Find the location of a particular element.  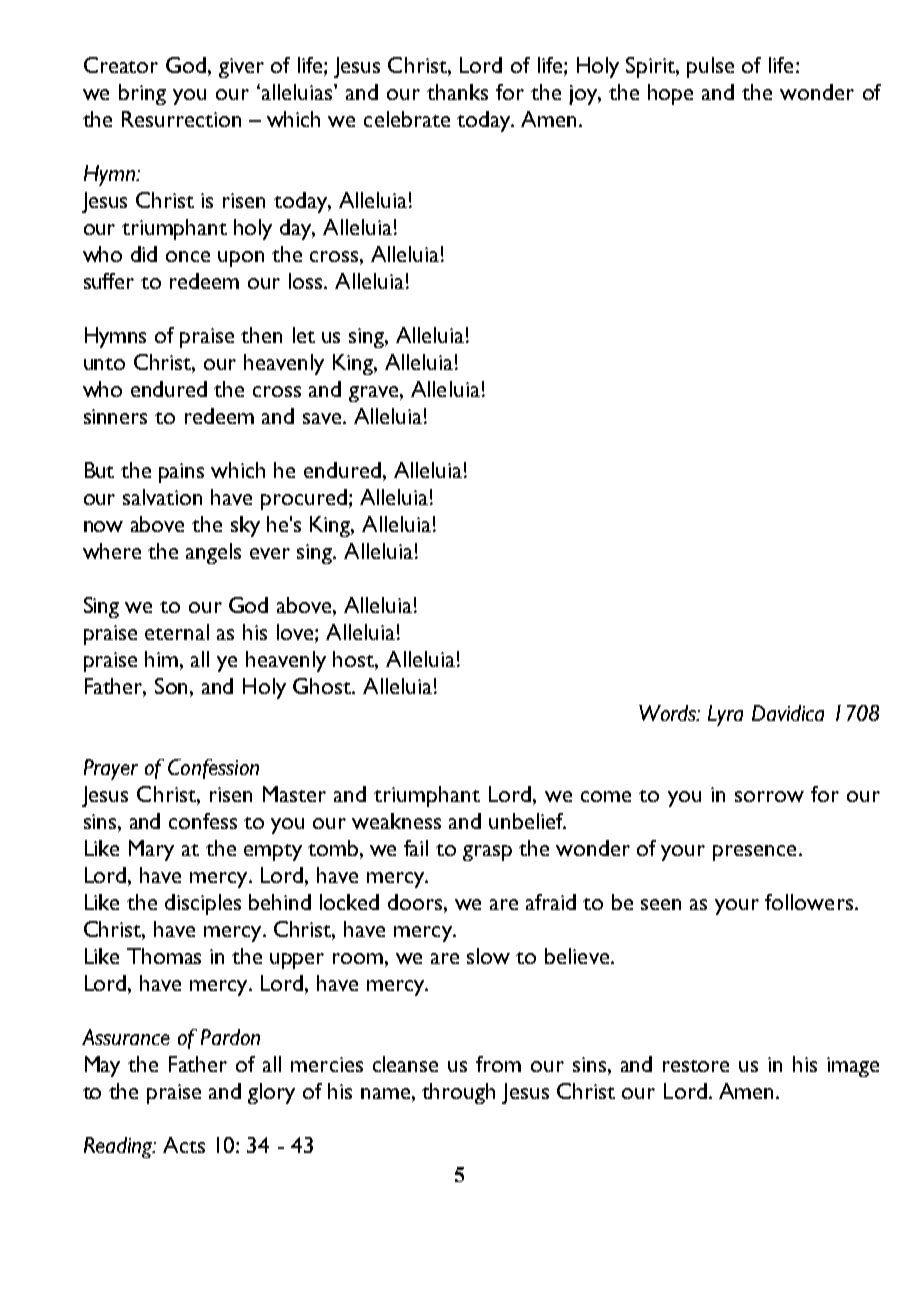

Resurrection is located at coordinates (181, 119).
